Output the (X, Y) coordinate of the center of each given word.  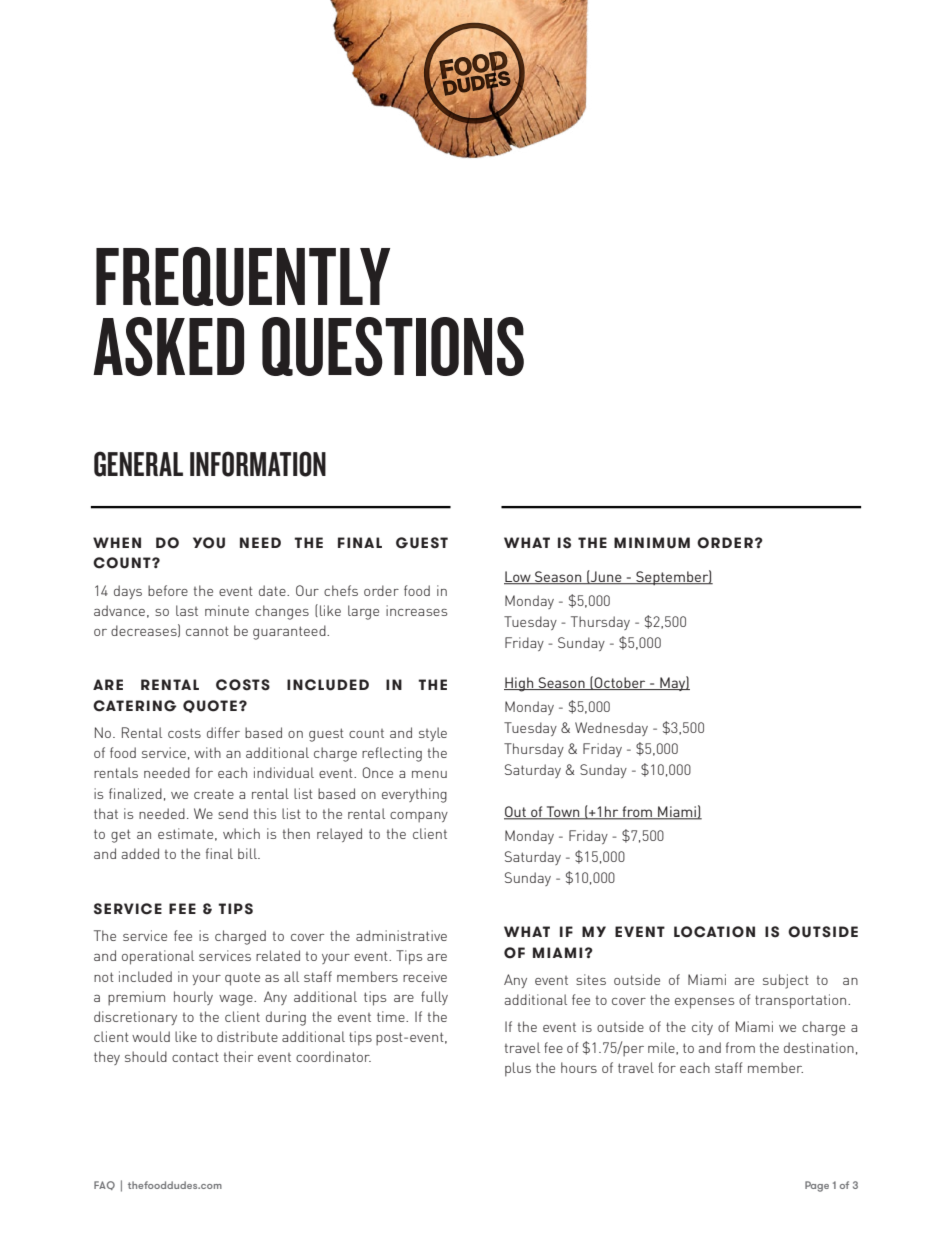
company (419, 817)
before (168, 590)
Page (817, 1186)
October (620, 683)
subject (786, 981)
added (140, 853)
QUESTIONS (393, 346)
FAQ (104, 1185)
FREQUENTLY (243, 276)
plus (518, 1069)
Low (518, 577)
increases (416, 610)
